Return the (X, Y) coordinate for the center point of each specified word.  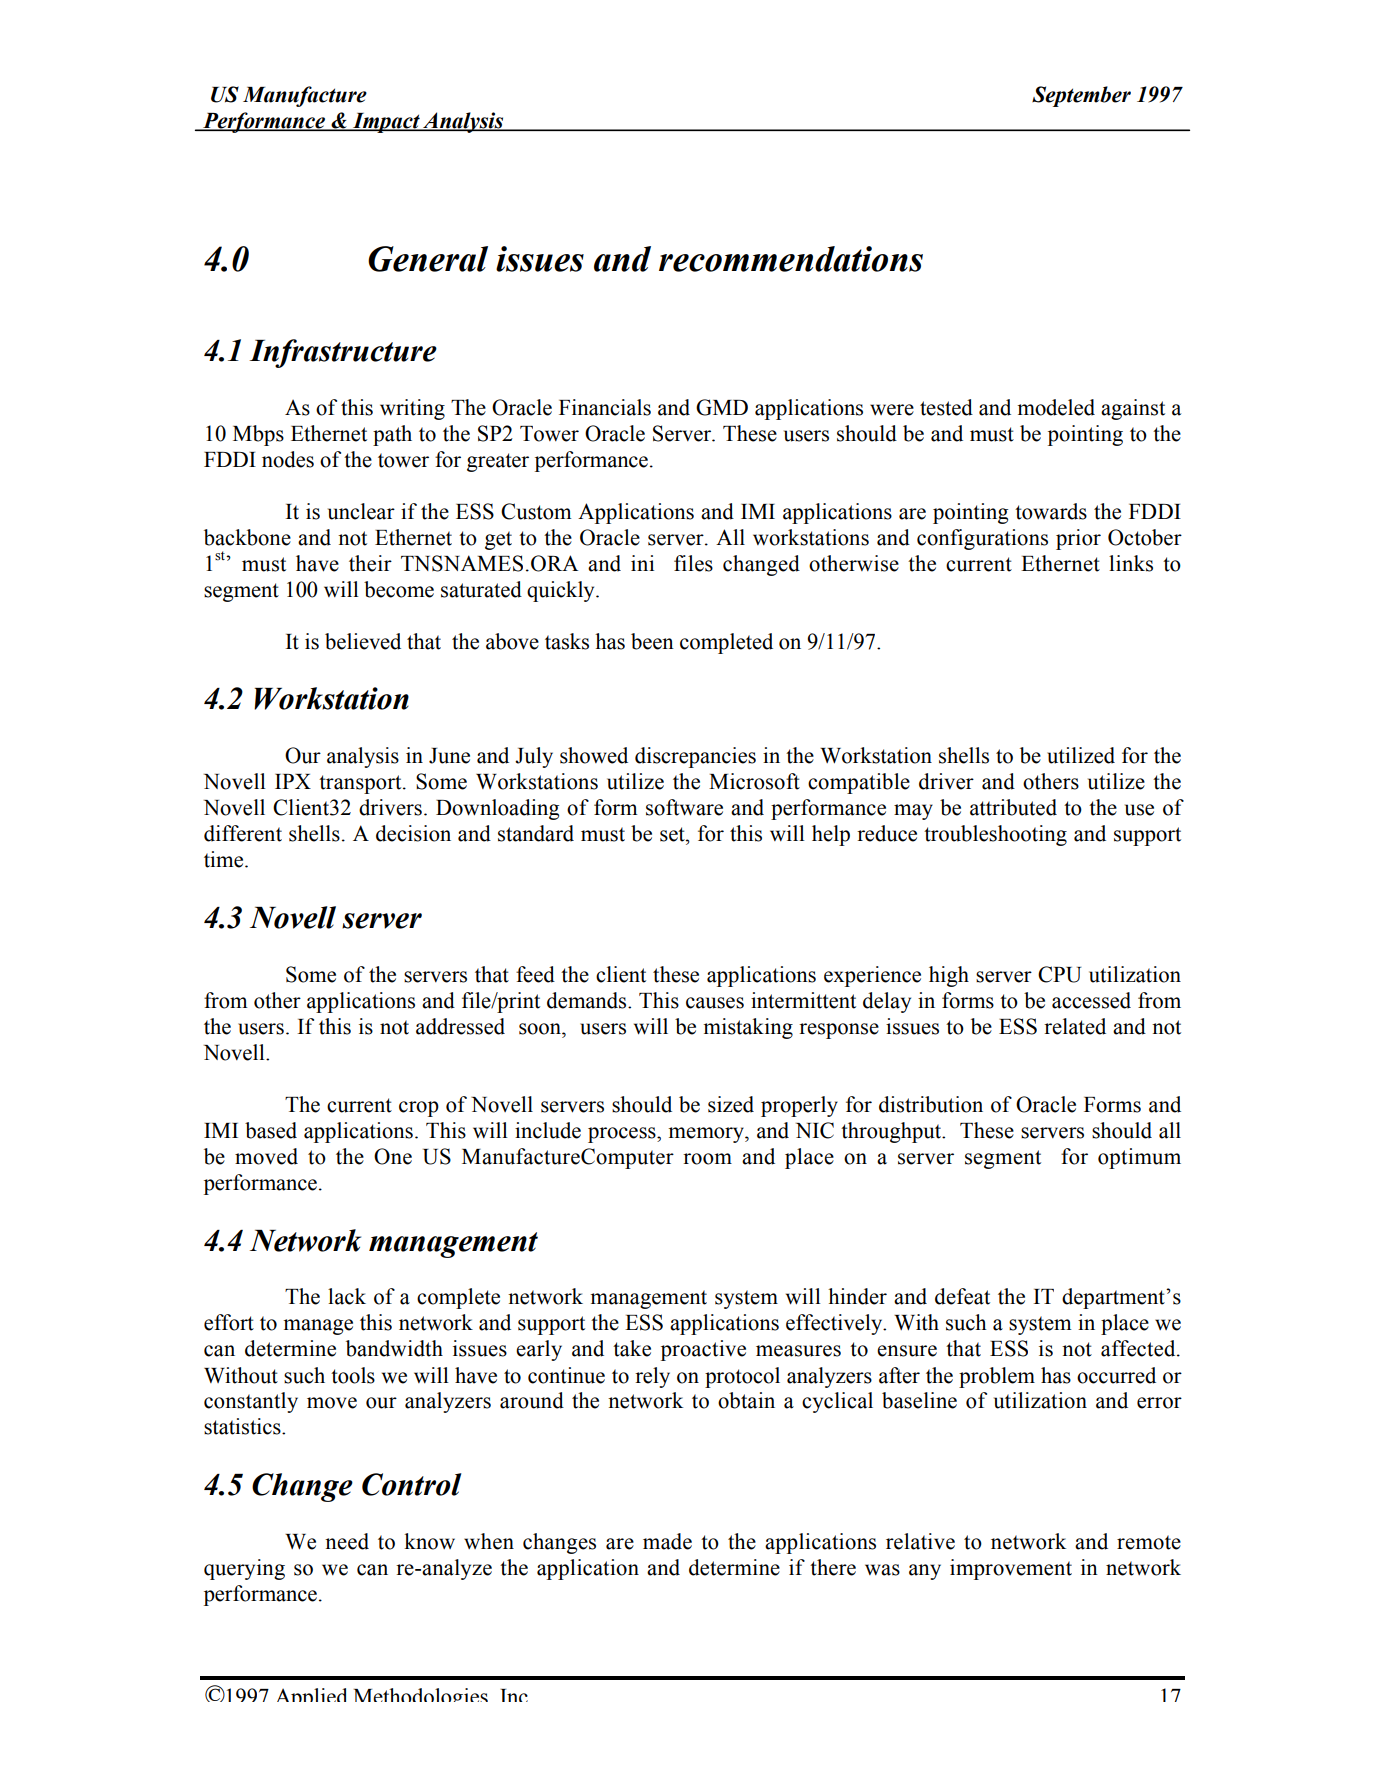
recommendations (791, 259)
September (1081, 96)
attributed (1013, 807)
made (667, 1541)
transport (361, 784)
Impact (386, 123)
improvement (1011, 1569)
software (684, 807)
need (347, 1541)
